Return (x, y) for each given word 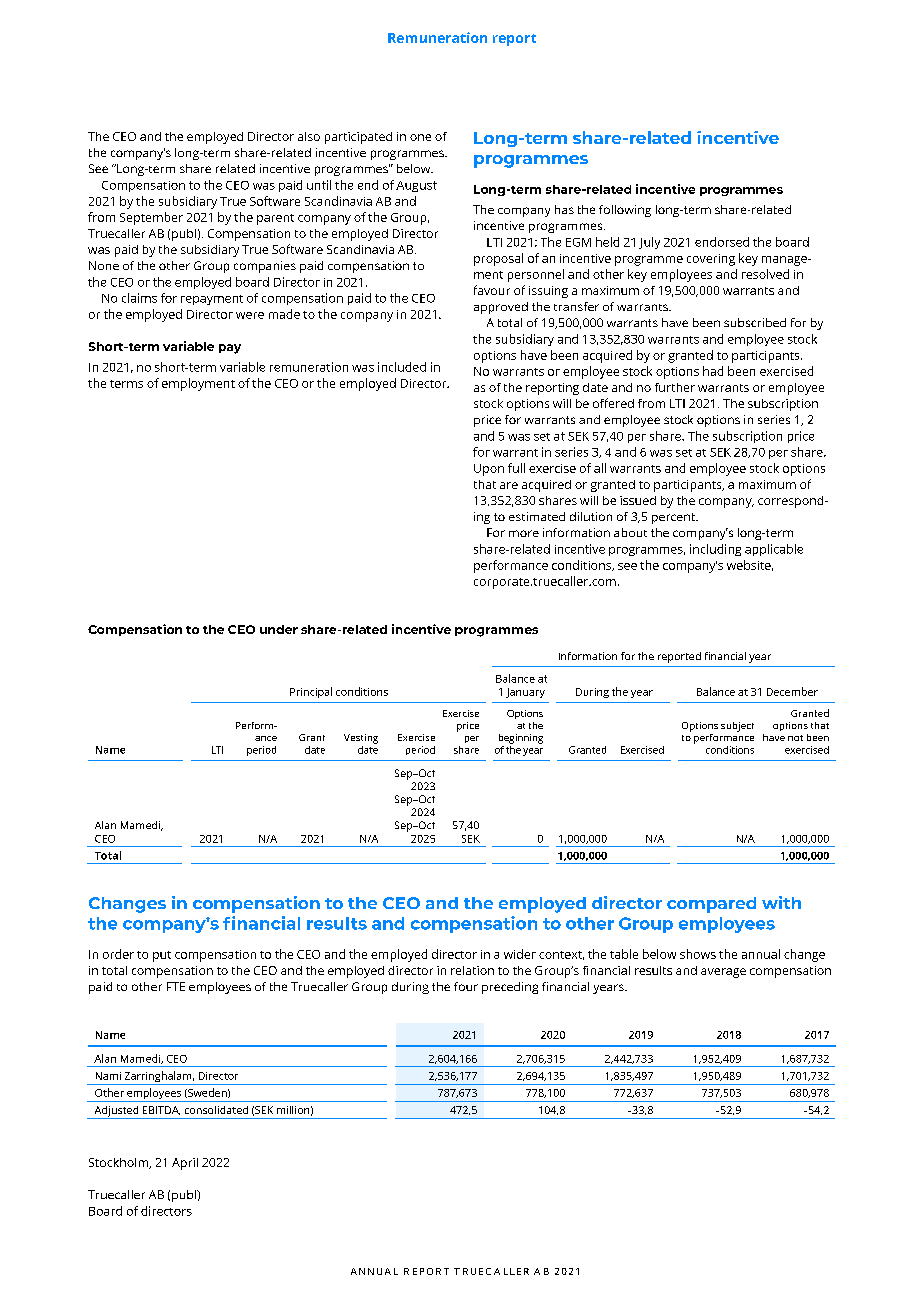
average (723, 973)
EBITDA (161, 1110)
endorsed (722, 242)
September (151, 218)
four (466, 986)
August (416, 186)
